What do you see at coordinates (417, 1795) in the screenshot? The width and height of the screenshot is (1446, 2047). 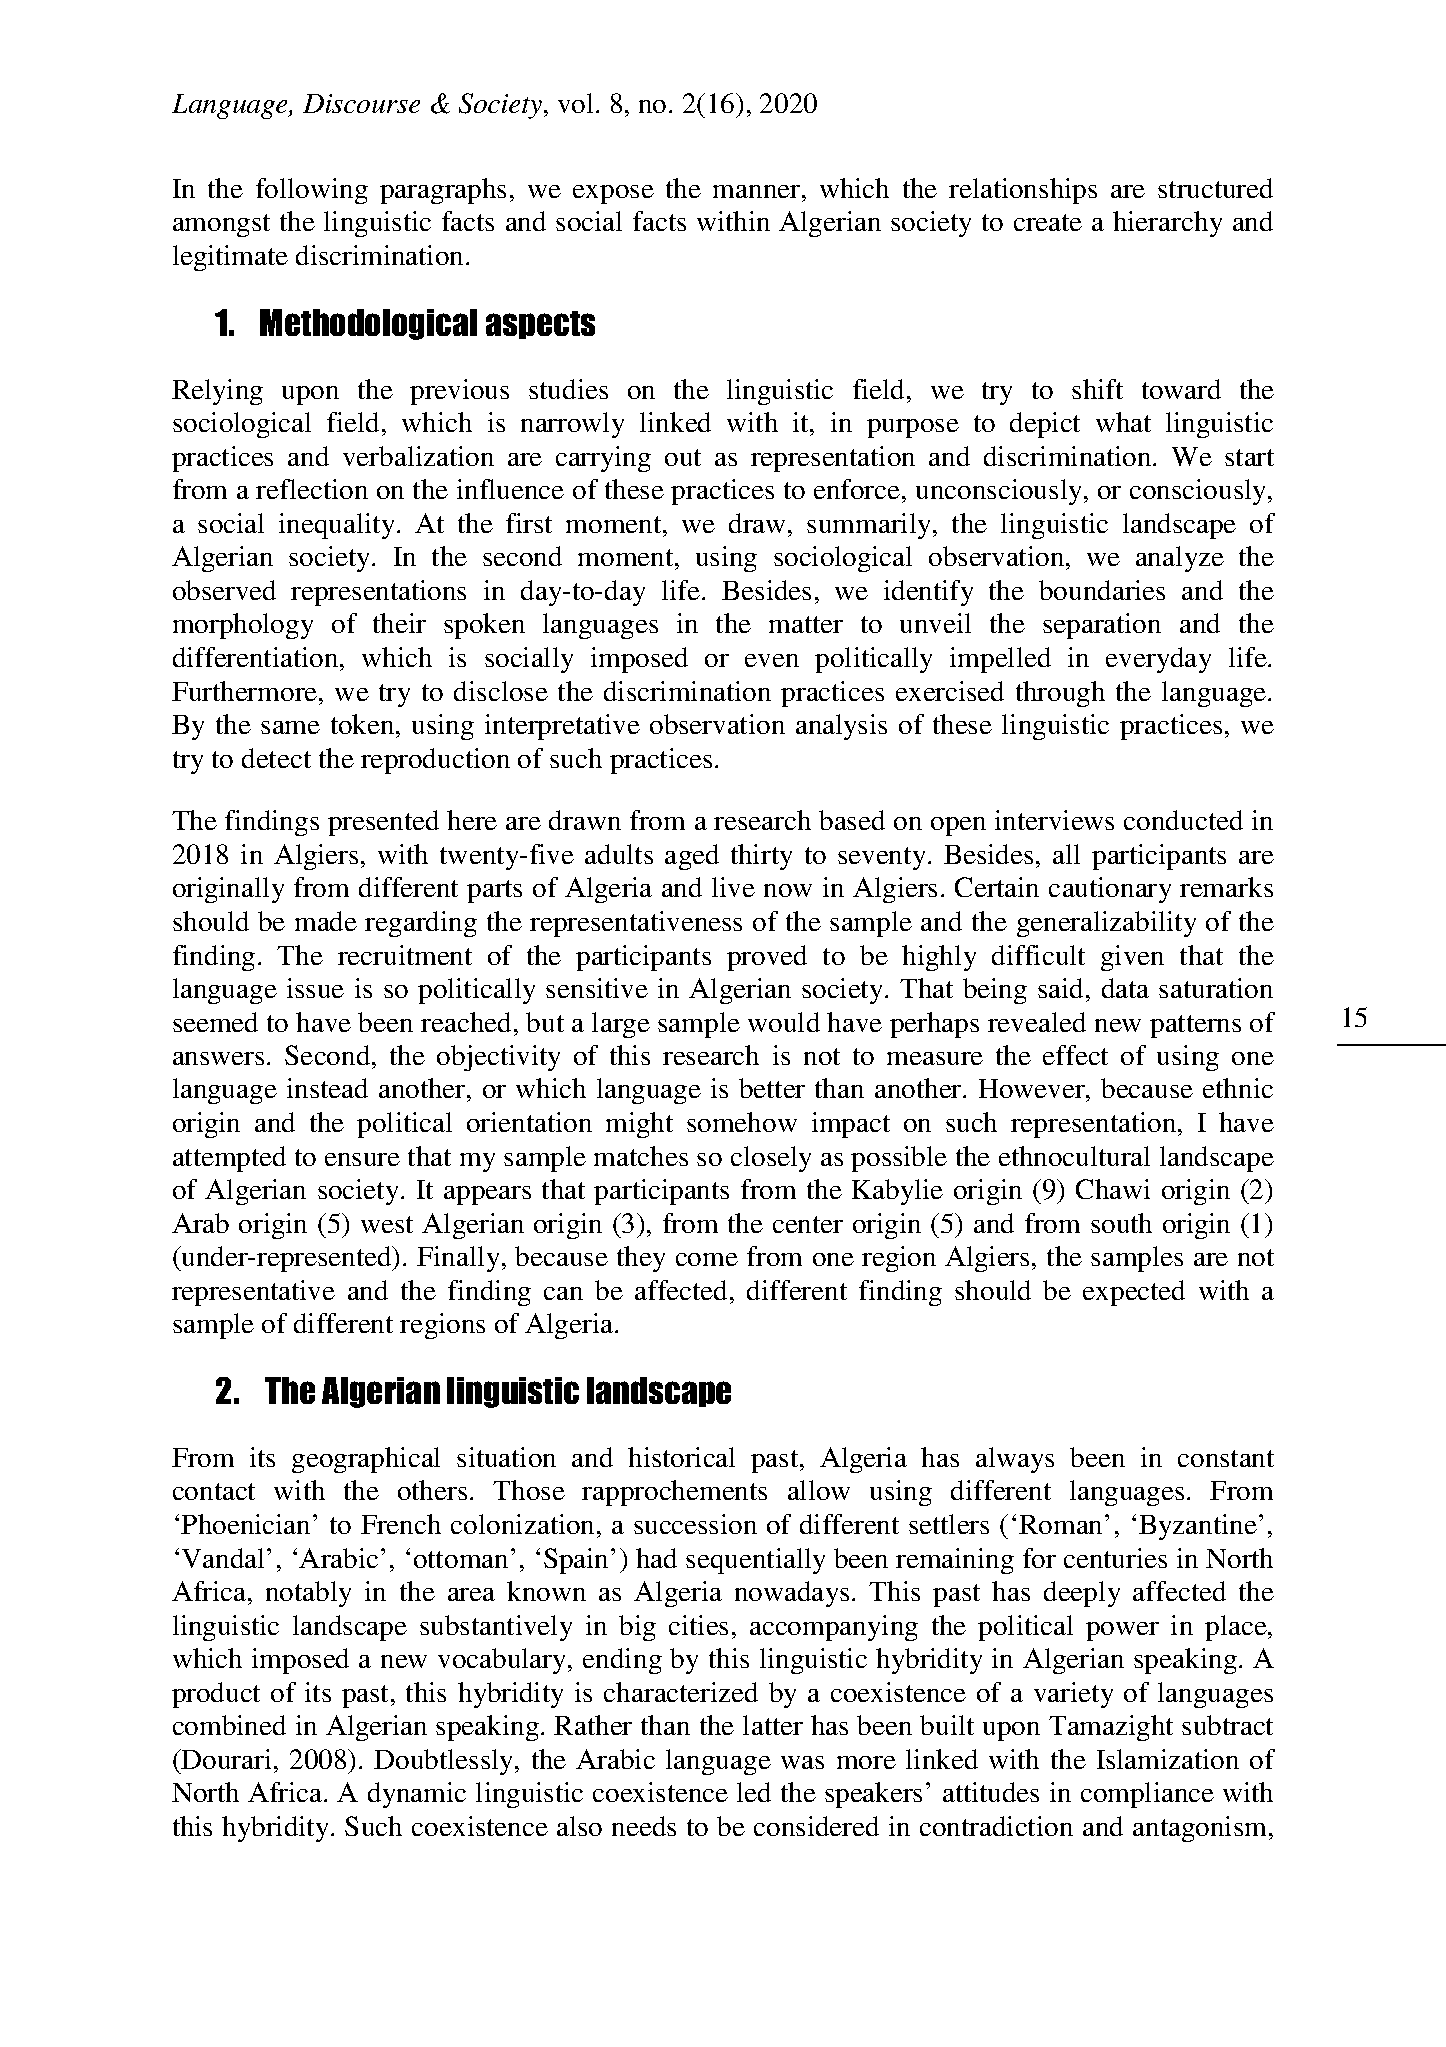 I see `dynamic` at bounding box center [417, 1795].
